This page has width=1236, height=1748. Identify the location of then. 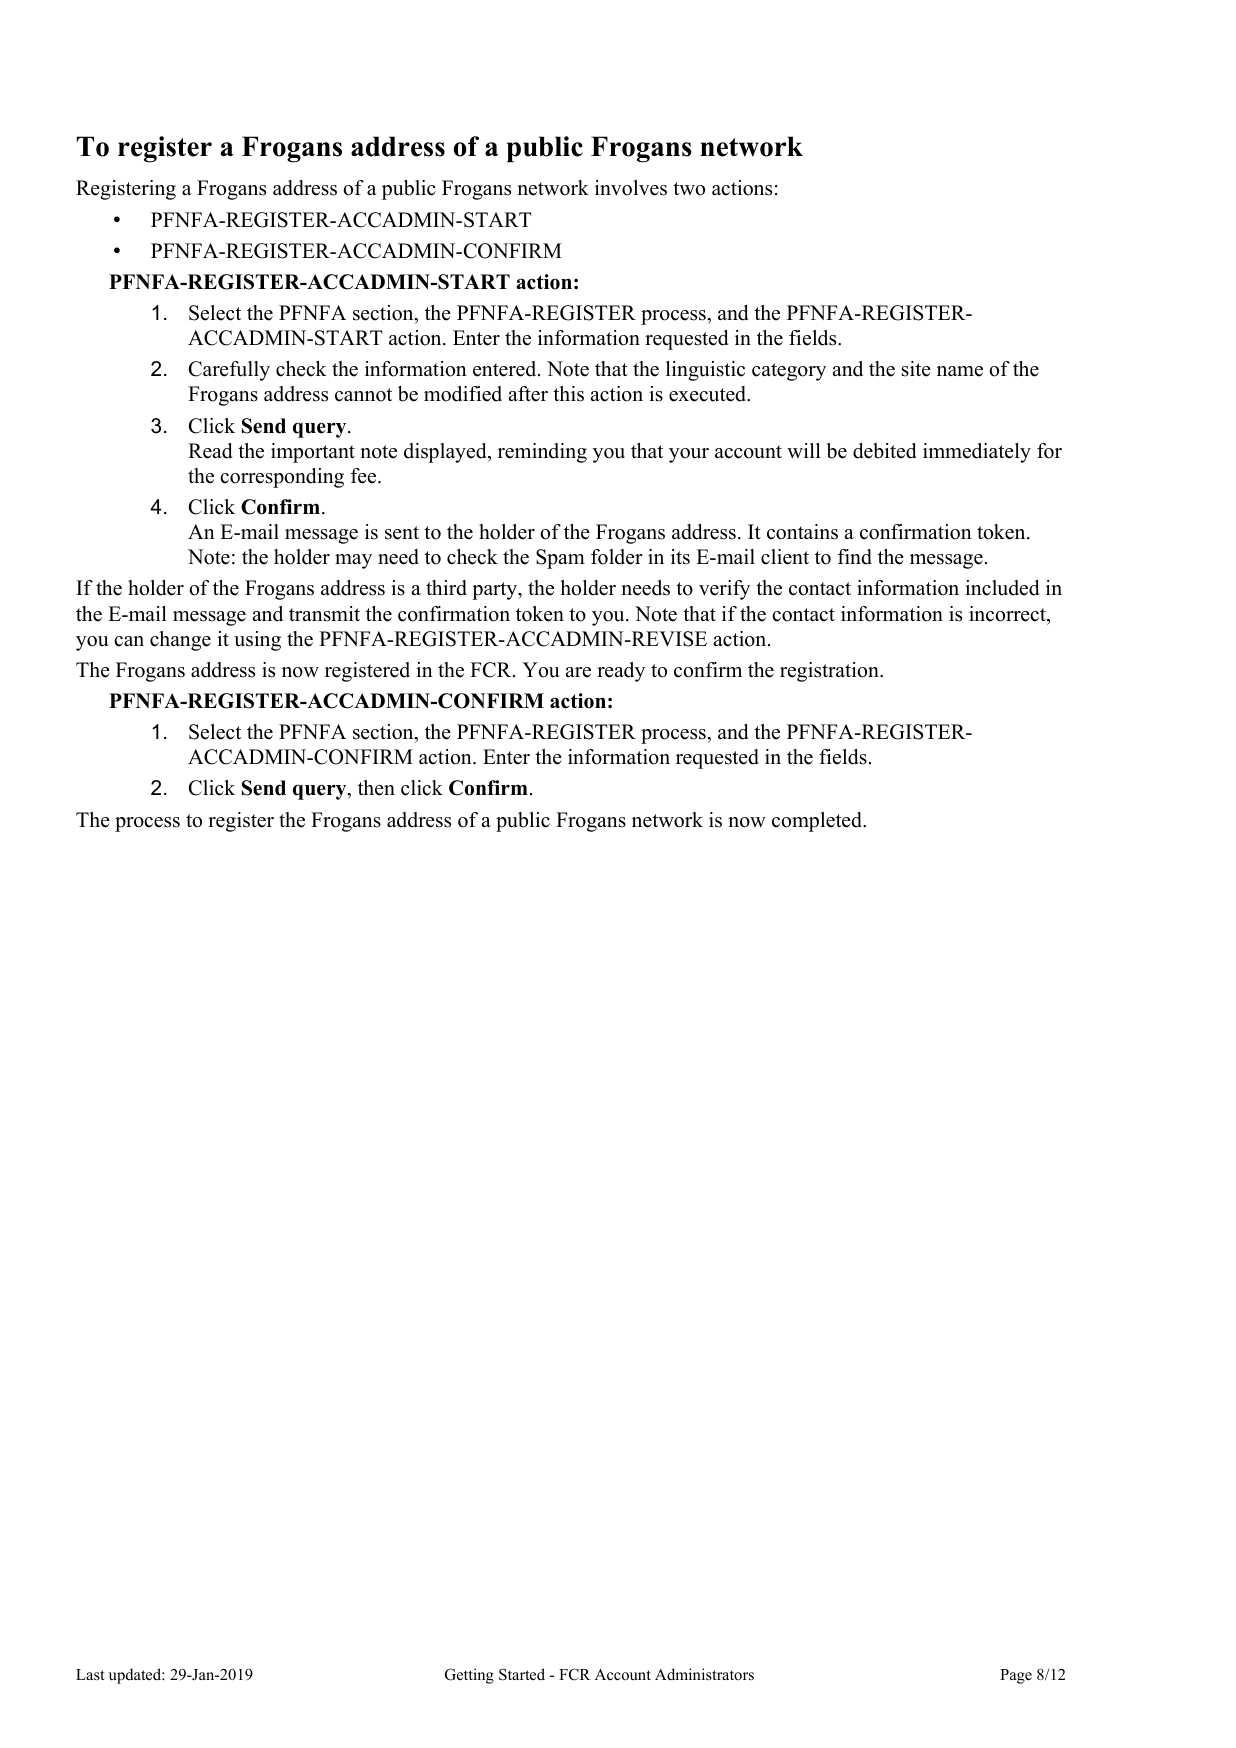
(376, 788).
